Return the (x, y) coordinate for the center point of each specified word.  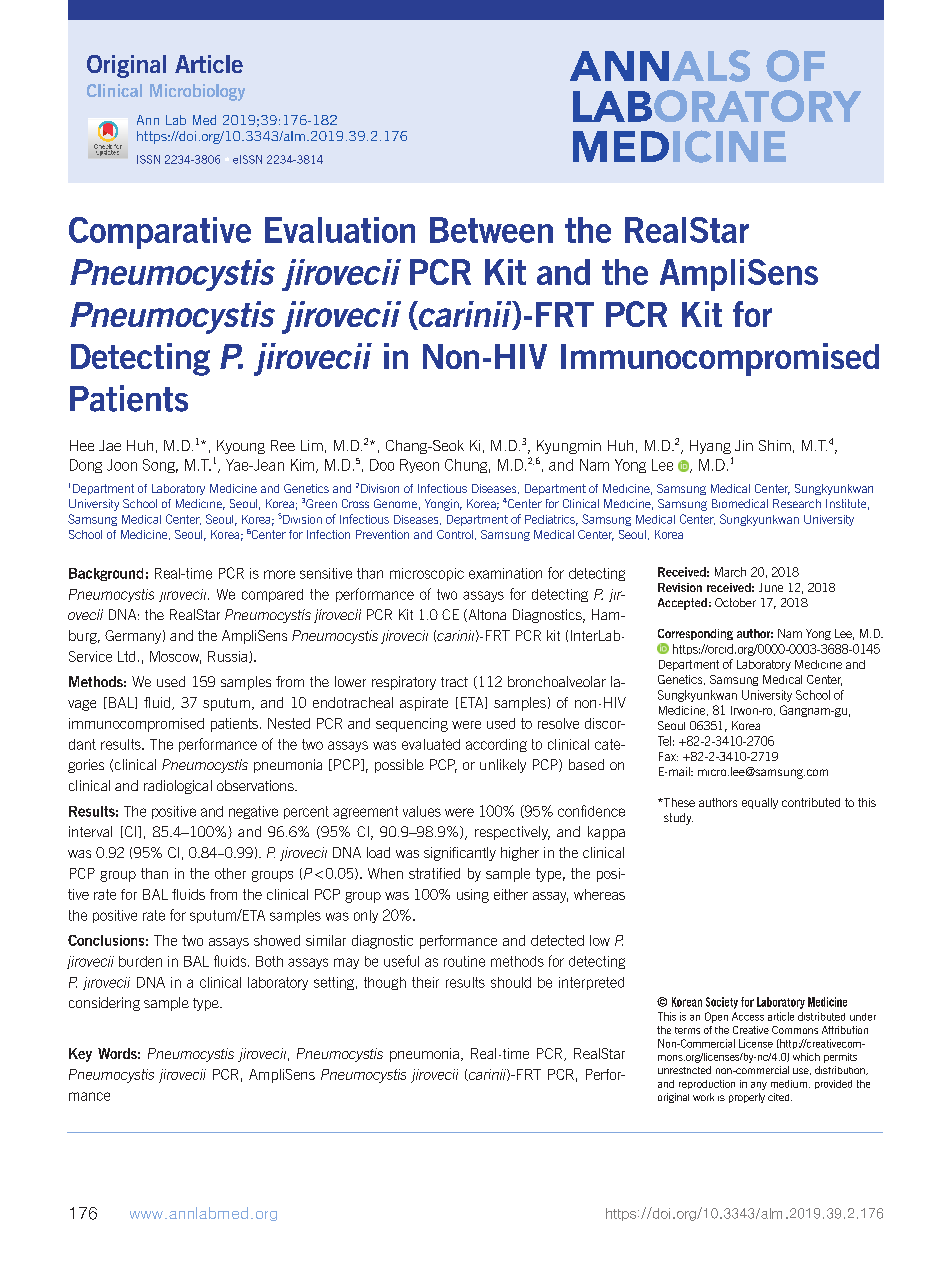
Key (80, 1055)
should (511, 982)
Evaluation (340, 230)
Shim (775, 445)
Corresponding (695, 634)
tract (454, 682)
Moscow (175, 657)
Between (491, 230)
